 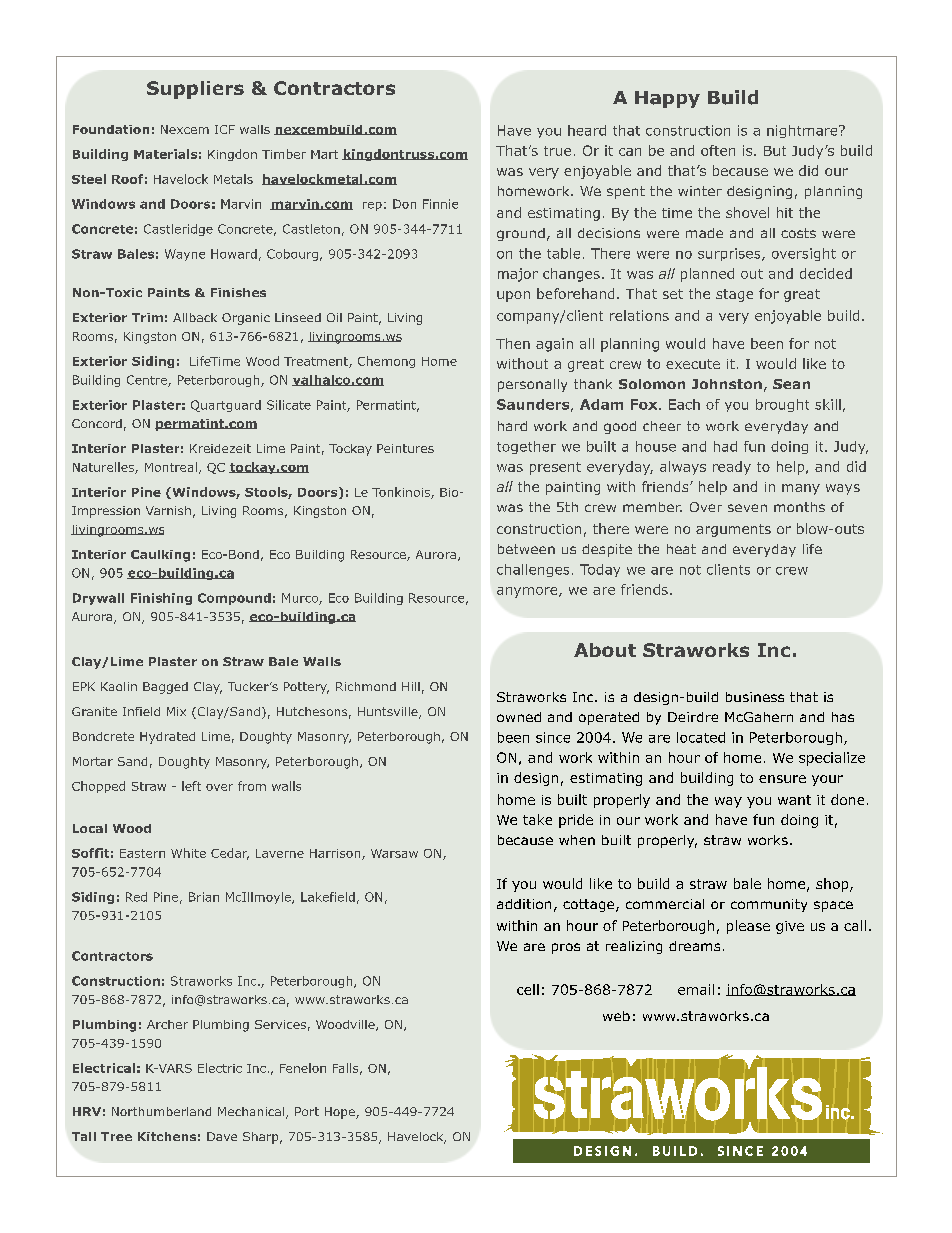 What do you see at coordinates (803, 131) in the page?
I see `nightmare` at bounding box center [803, 131].
